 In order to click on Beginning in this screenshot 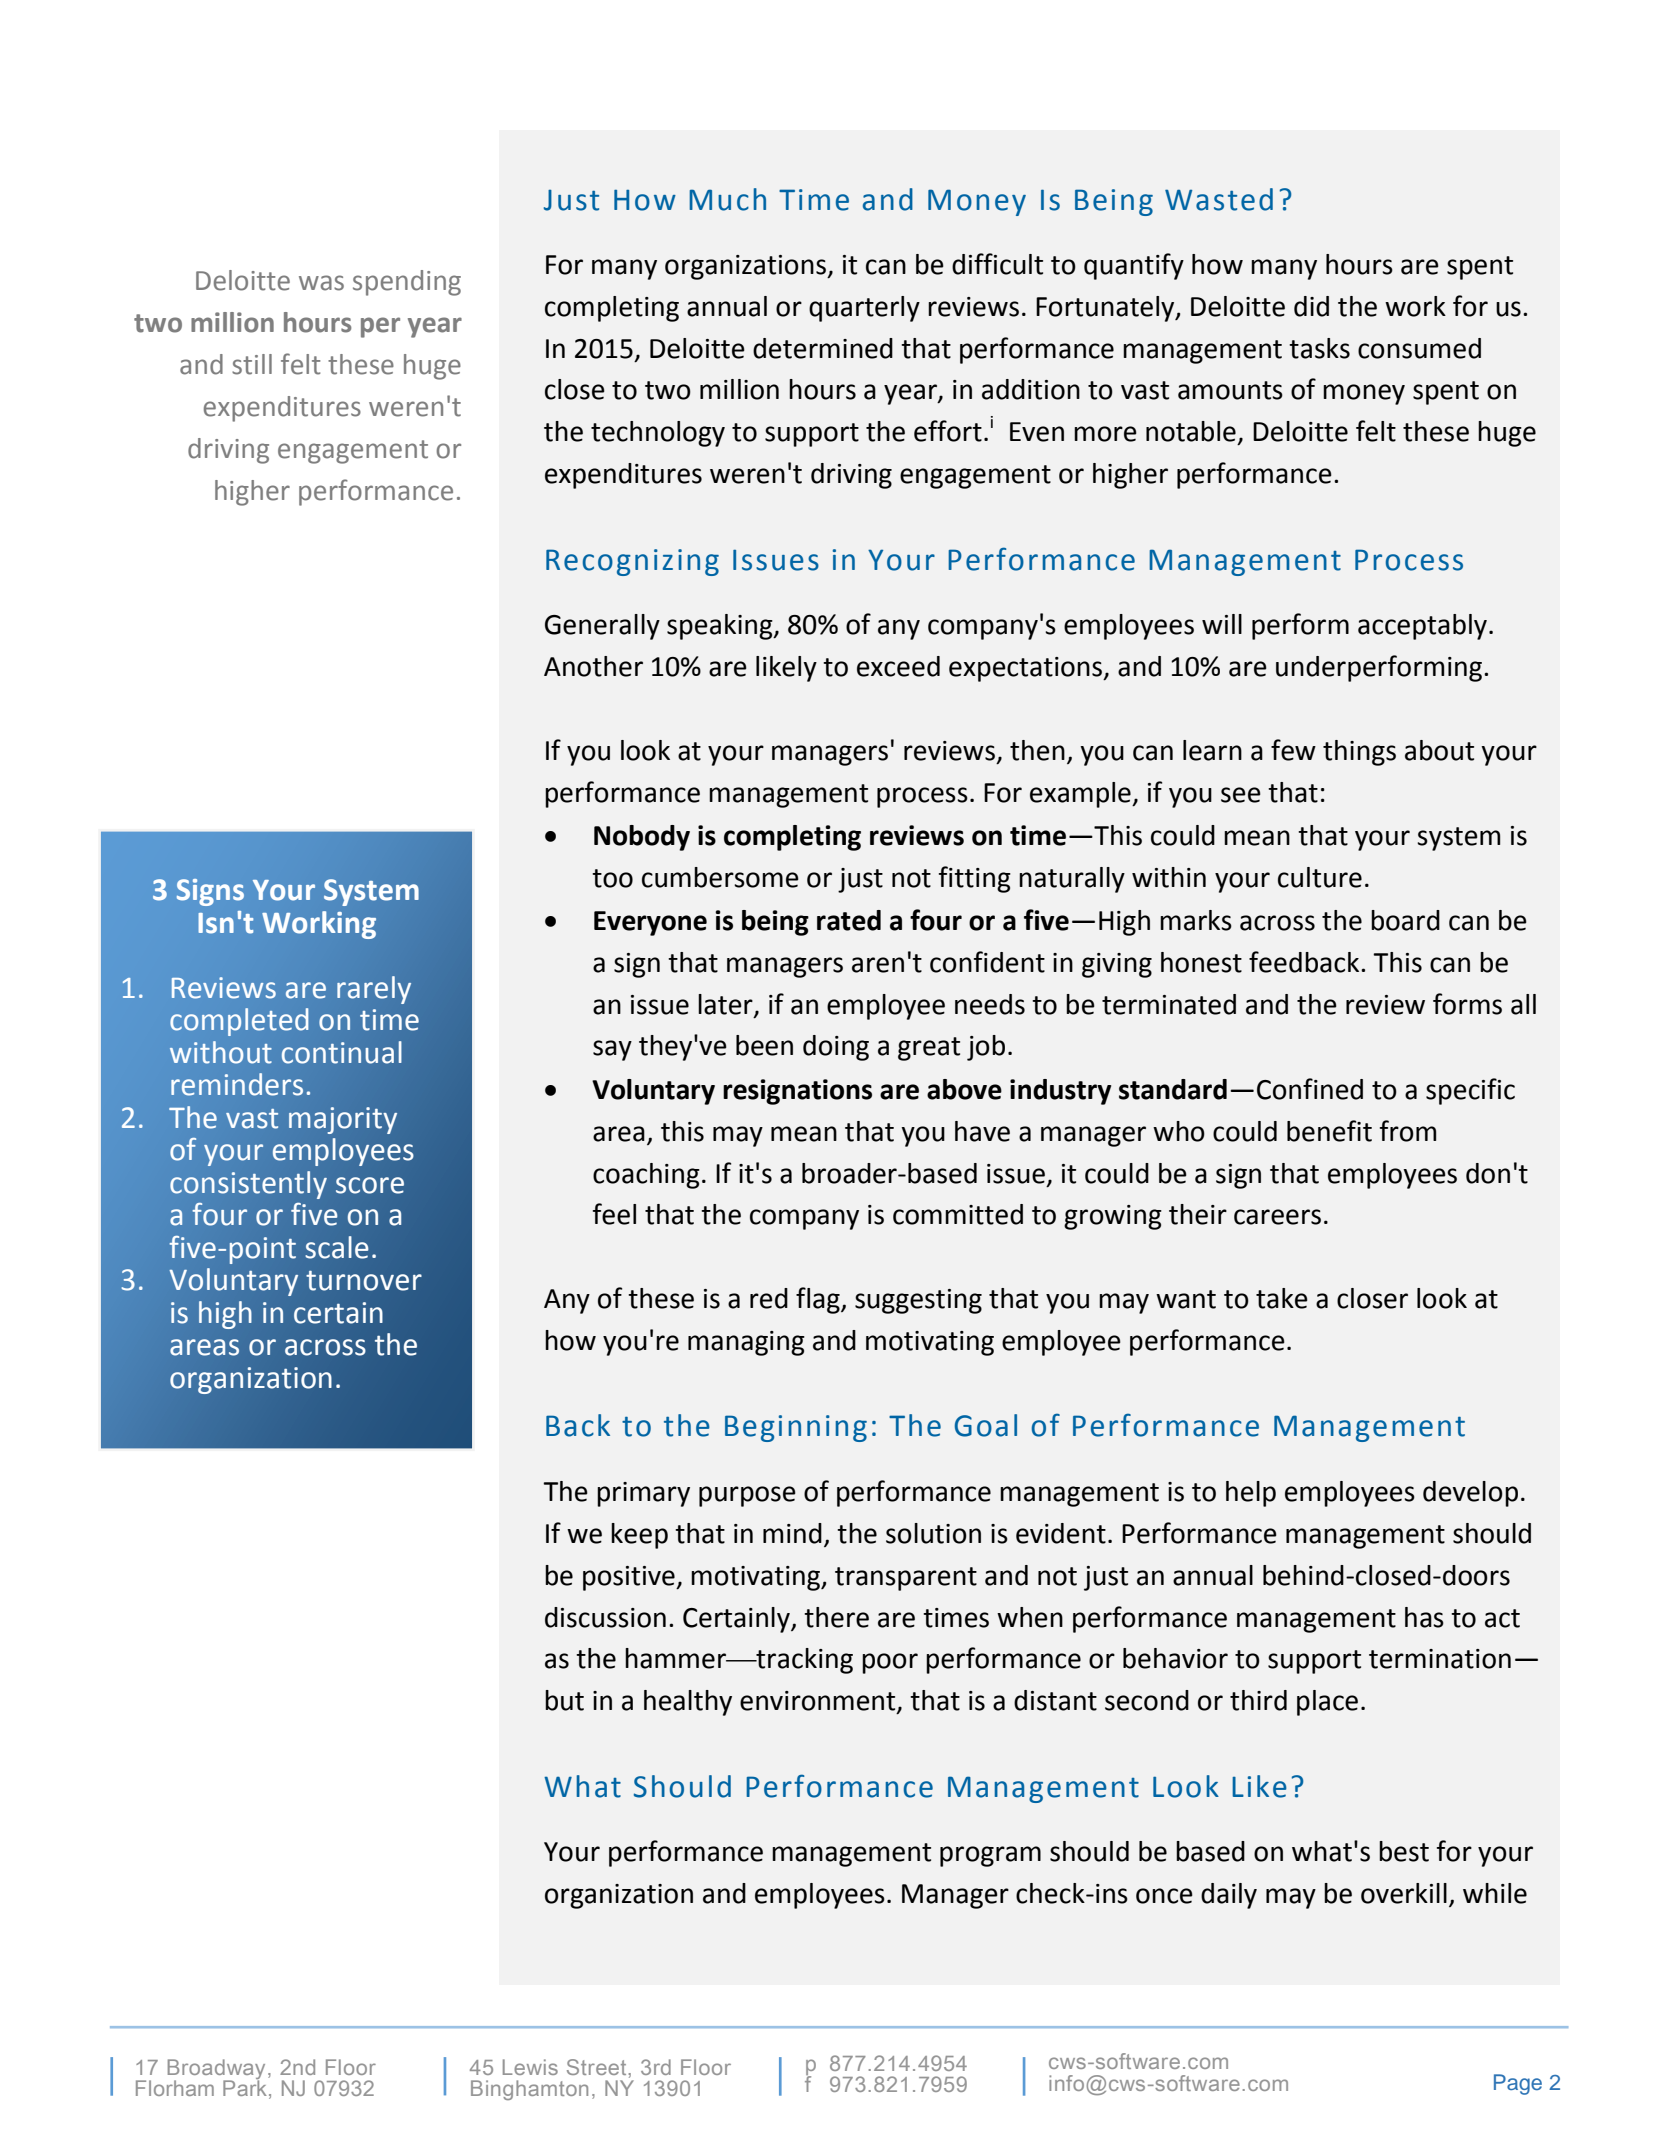, I will do `click(796, 1428)`.
